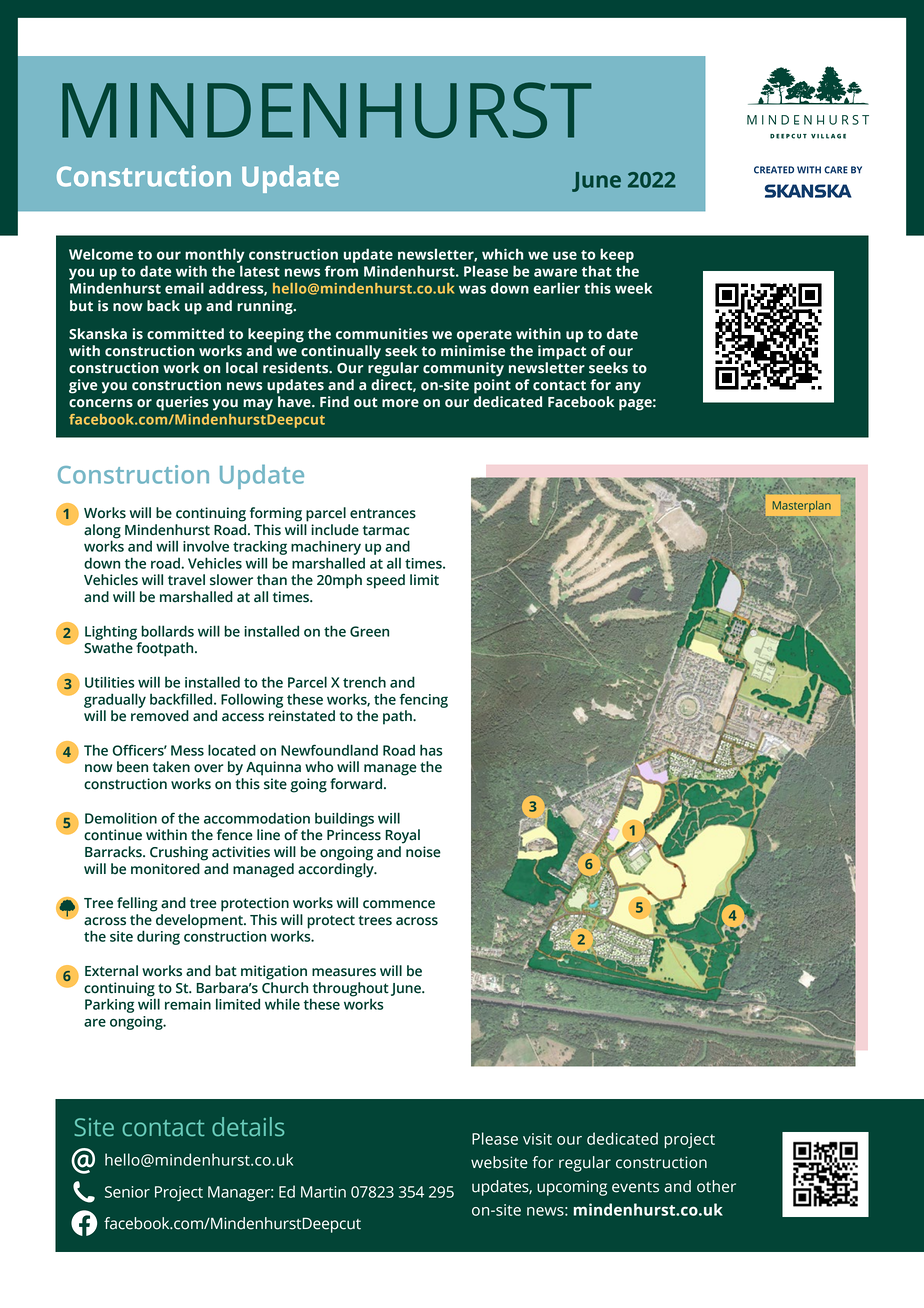 This document has width=924, height=1308. I want to click on Senior, so click(127, 1192).
